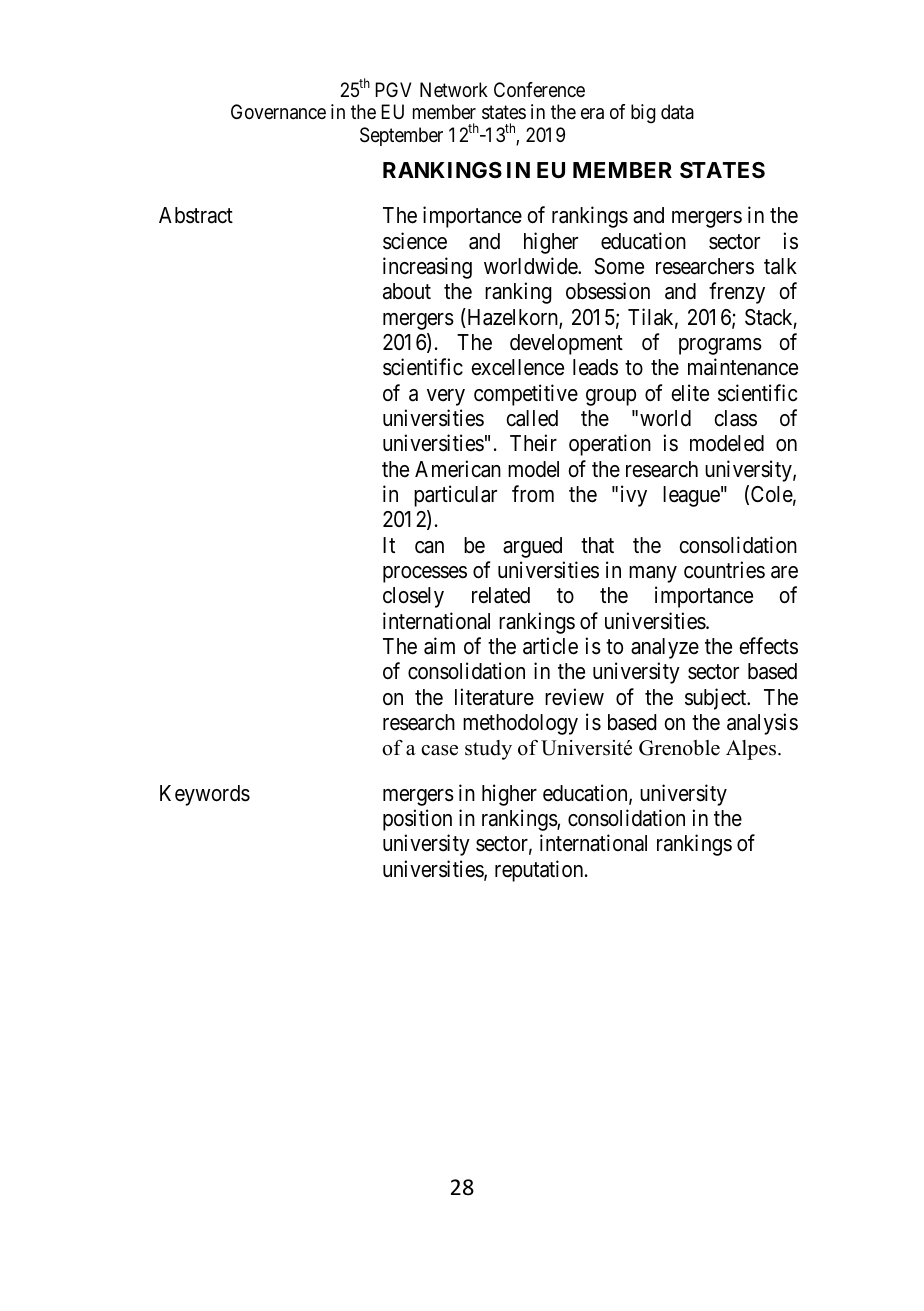  Describe the element at coordinates (427, 268) in the screenshot. I see `increasing` at that location.
